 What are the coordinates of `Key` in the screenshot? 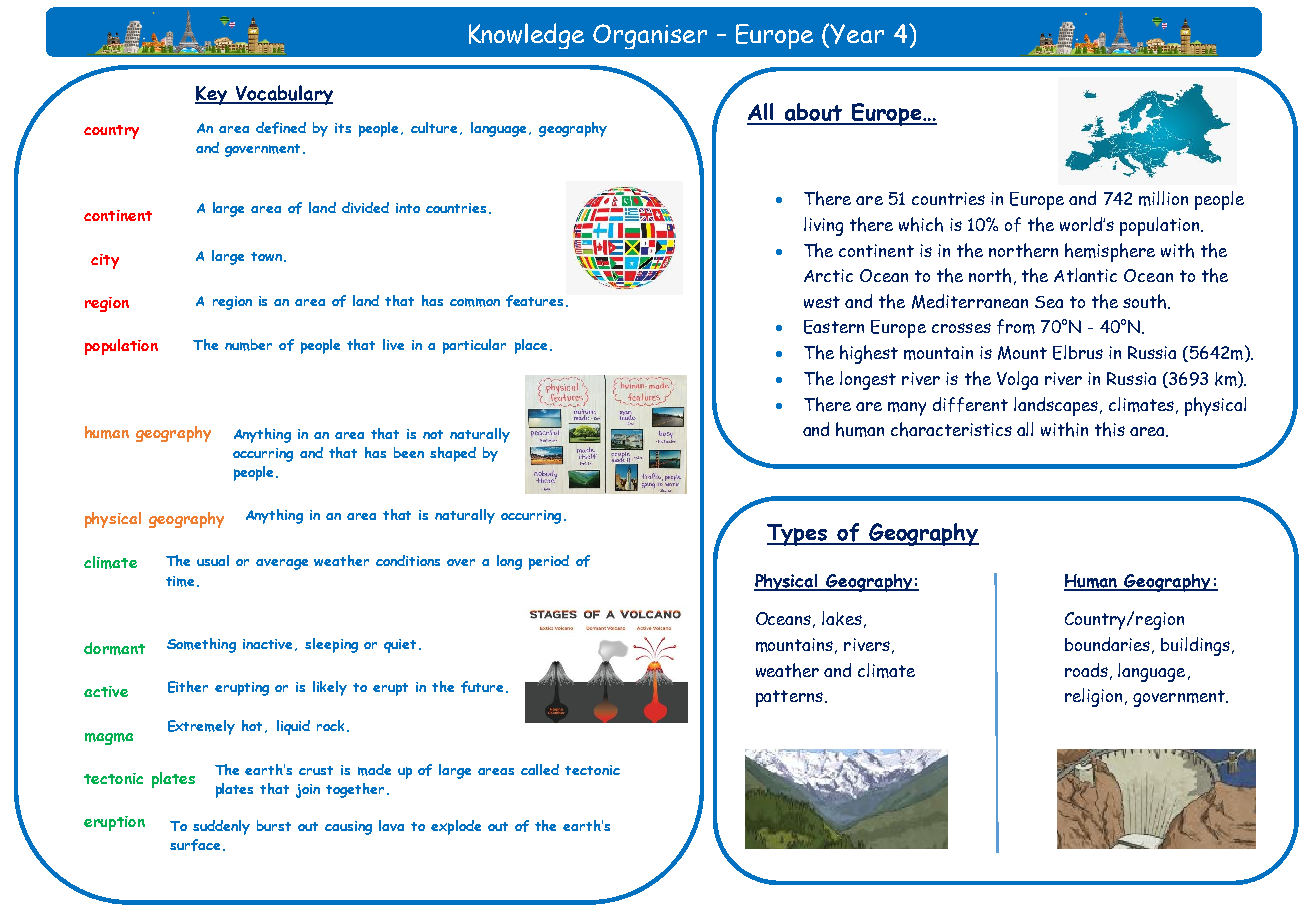 It's located at (212, 95).
